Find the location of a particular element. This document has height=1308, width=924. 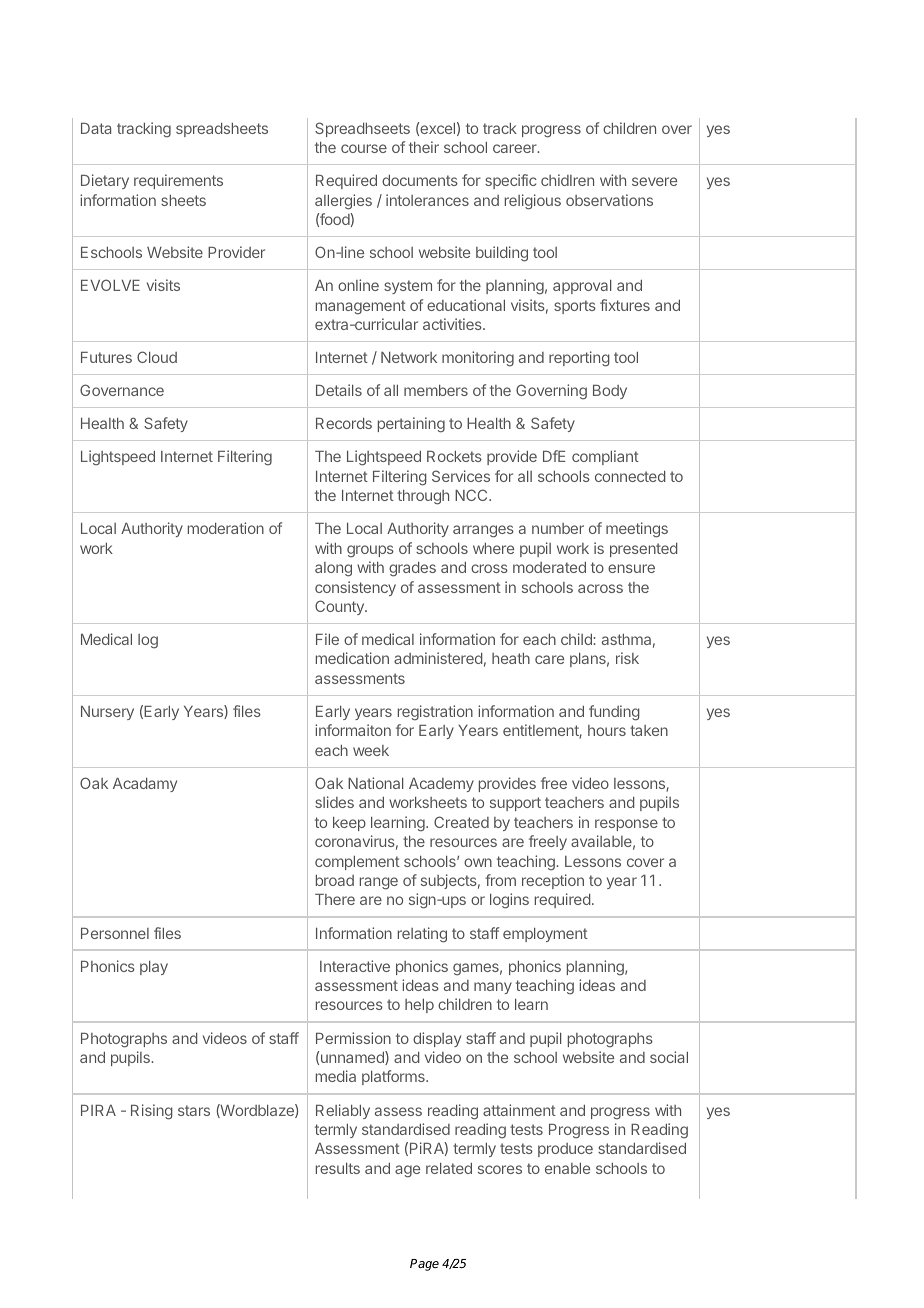

medication is located at coordinates (352, 658).
